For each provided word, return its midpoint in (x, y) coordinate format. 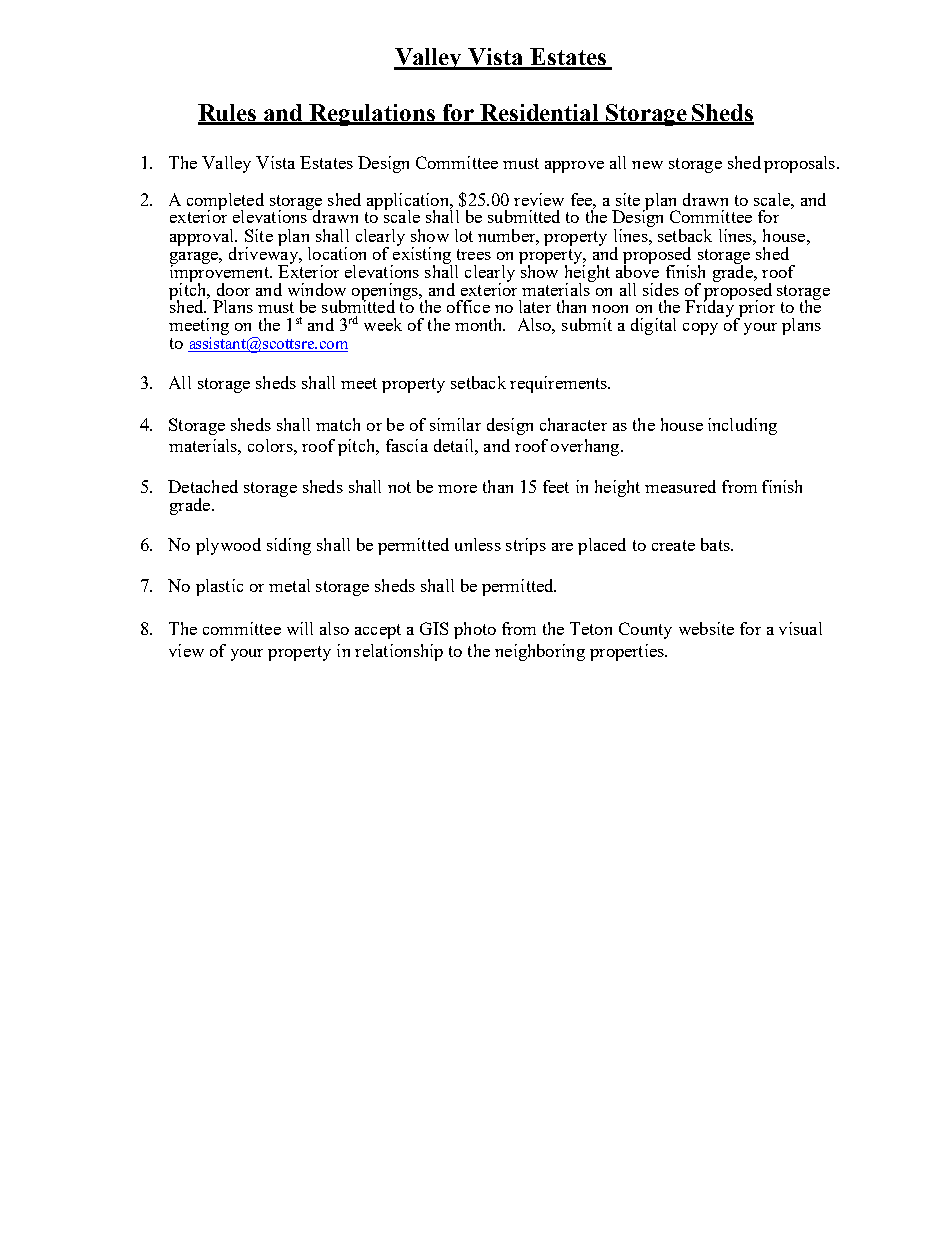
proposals (801, 164)
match (338, 424)
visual (800, 628)
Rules (228, 114)
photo (475, 630)
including (742, 426)
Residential (540, 114)
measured (680, 486)
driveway (264, 255)
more (457, 489)
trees (474, 254)
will (300, 628)
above (637, 270)
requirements (559, 384)
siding (289, 546)
